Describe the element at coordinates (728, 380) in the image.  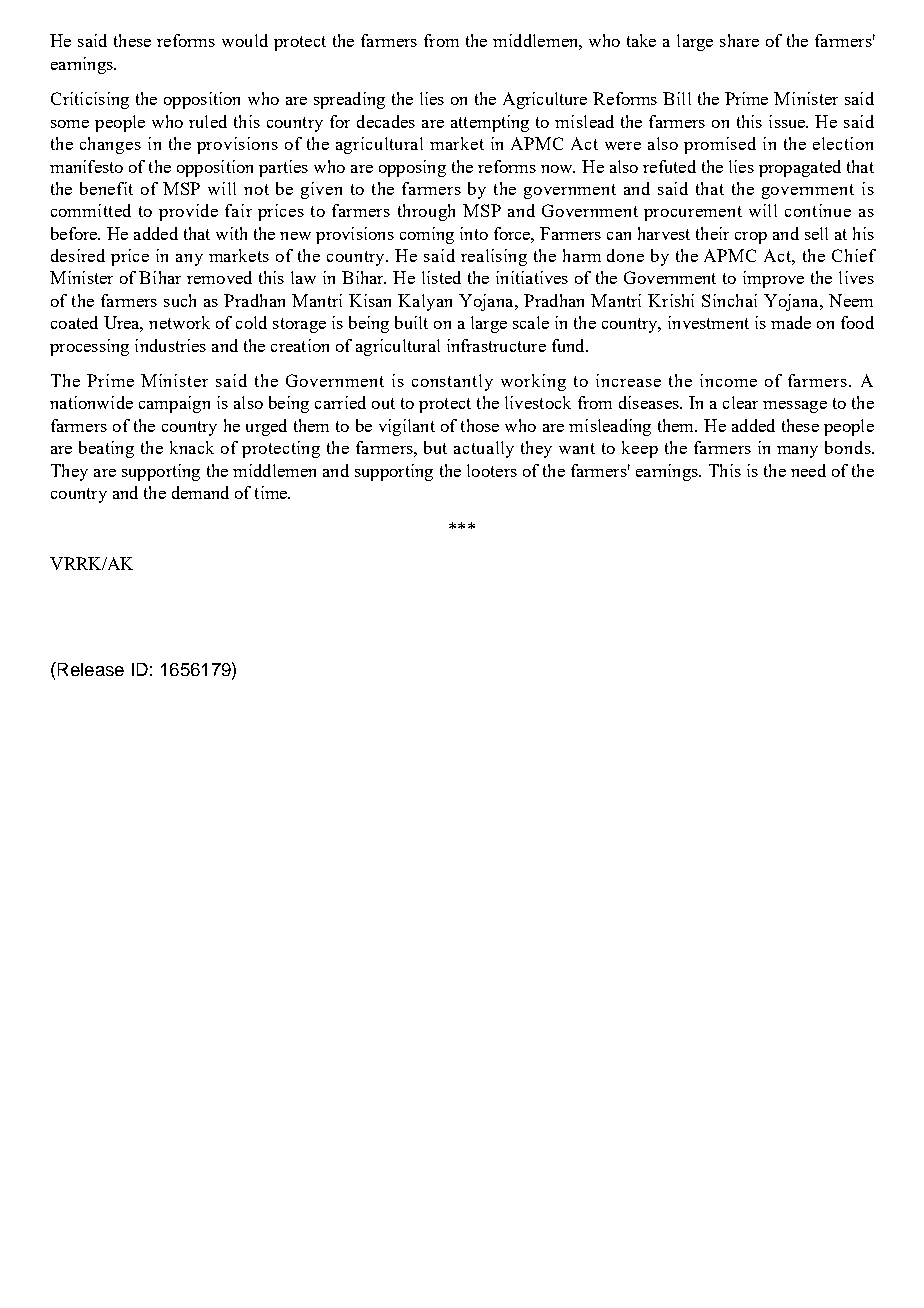
I see `income` at that location.
